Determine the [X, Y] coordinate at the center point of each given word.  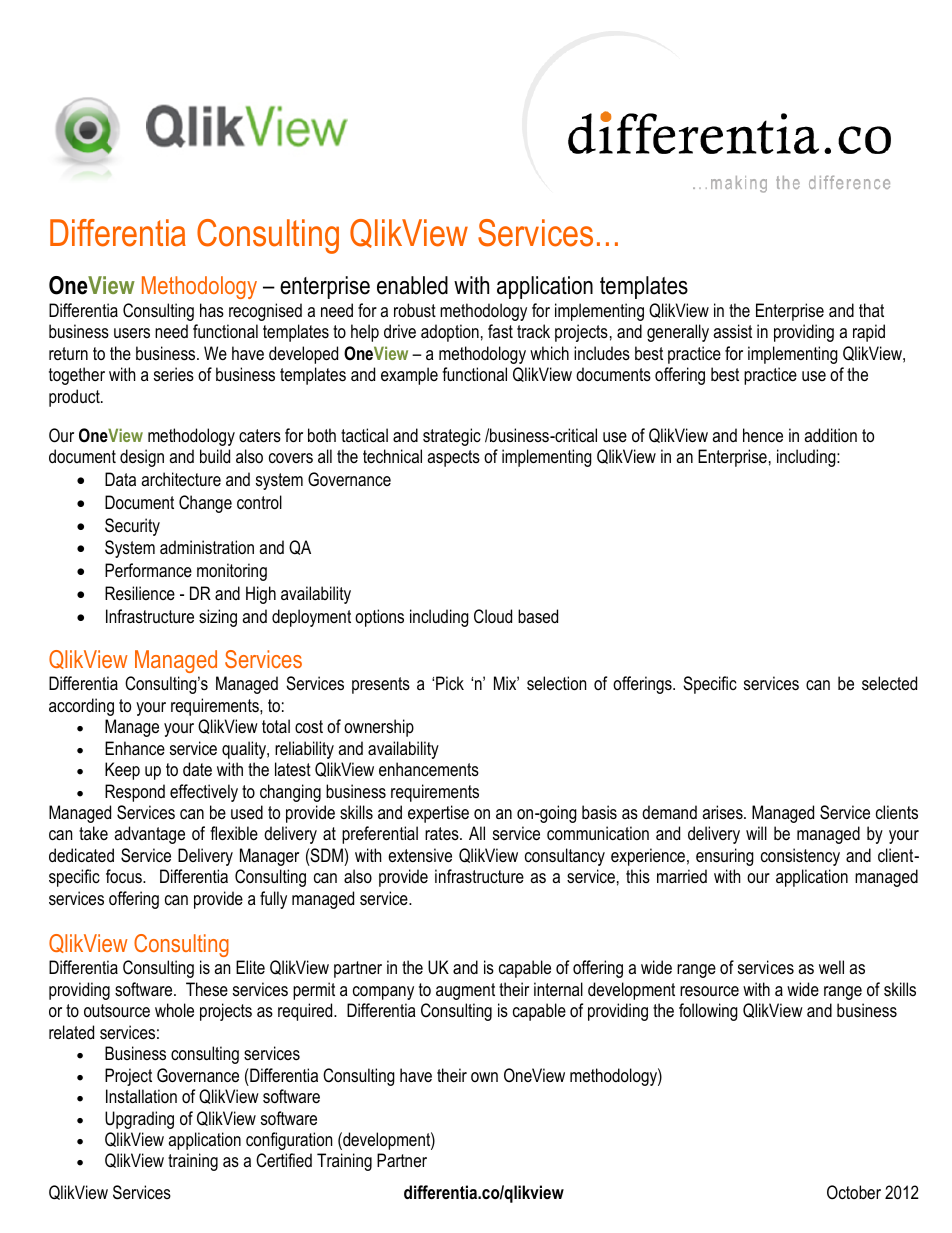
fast [500, 331]
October [854, 1192]
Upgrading [139, 1120]
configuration [289, 1141]
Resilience [140, 593]
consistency [800, 857]
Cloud [493, 616]
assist [732, 331]
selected [889, 683]
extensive [420, 855]
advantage [149, 835]
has [212, 310]
